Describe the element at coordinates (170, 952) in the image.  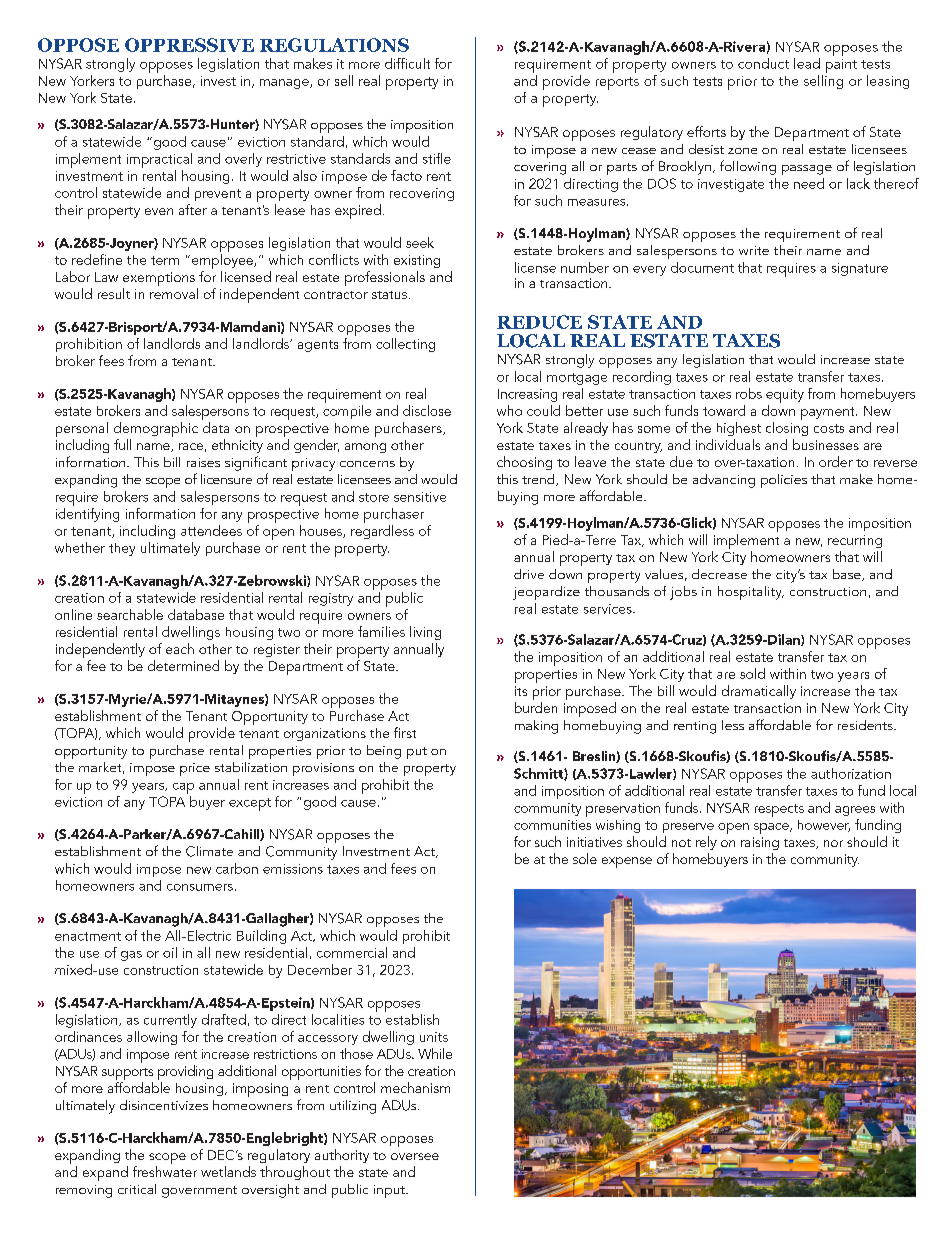
I see `oil` at that location.
